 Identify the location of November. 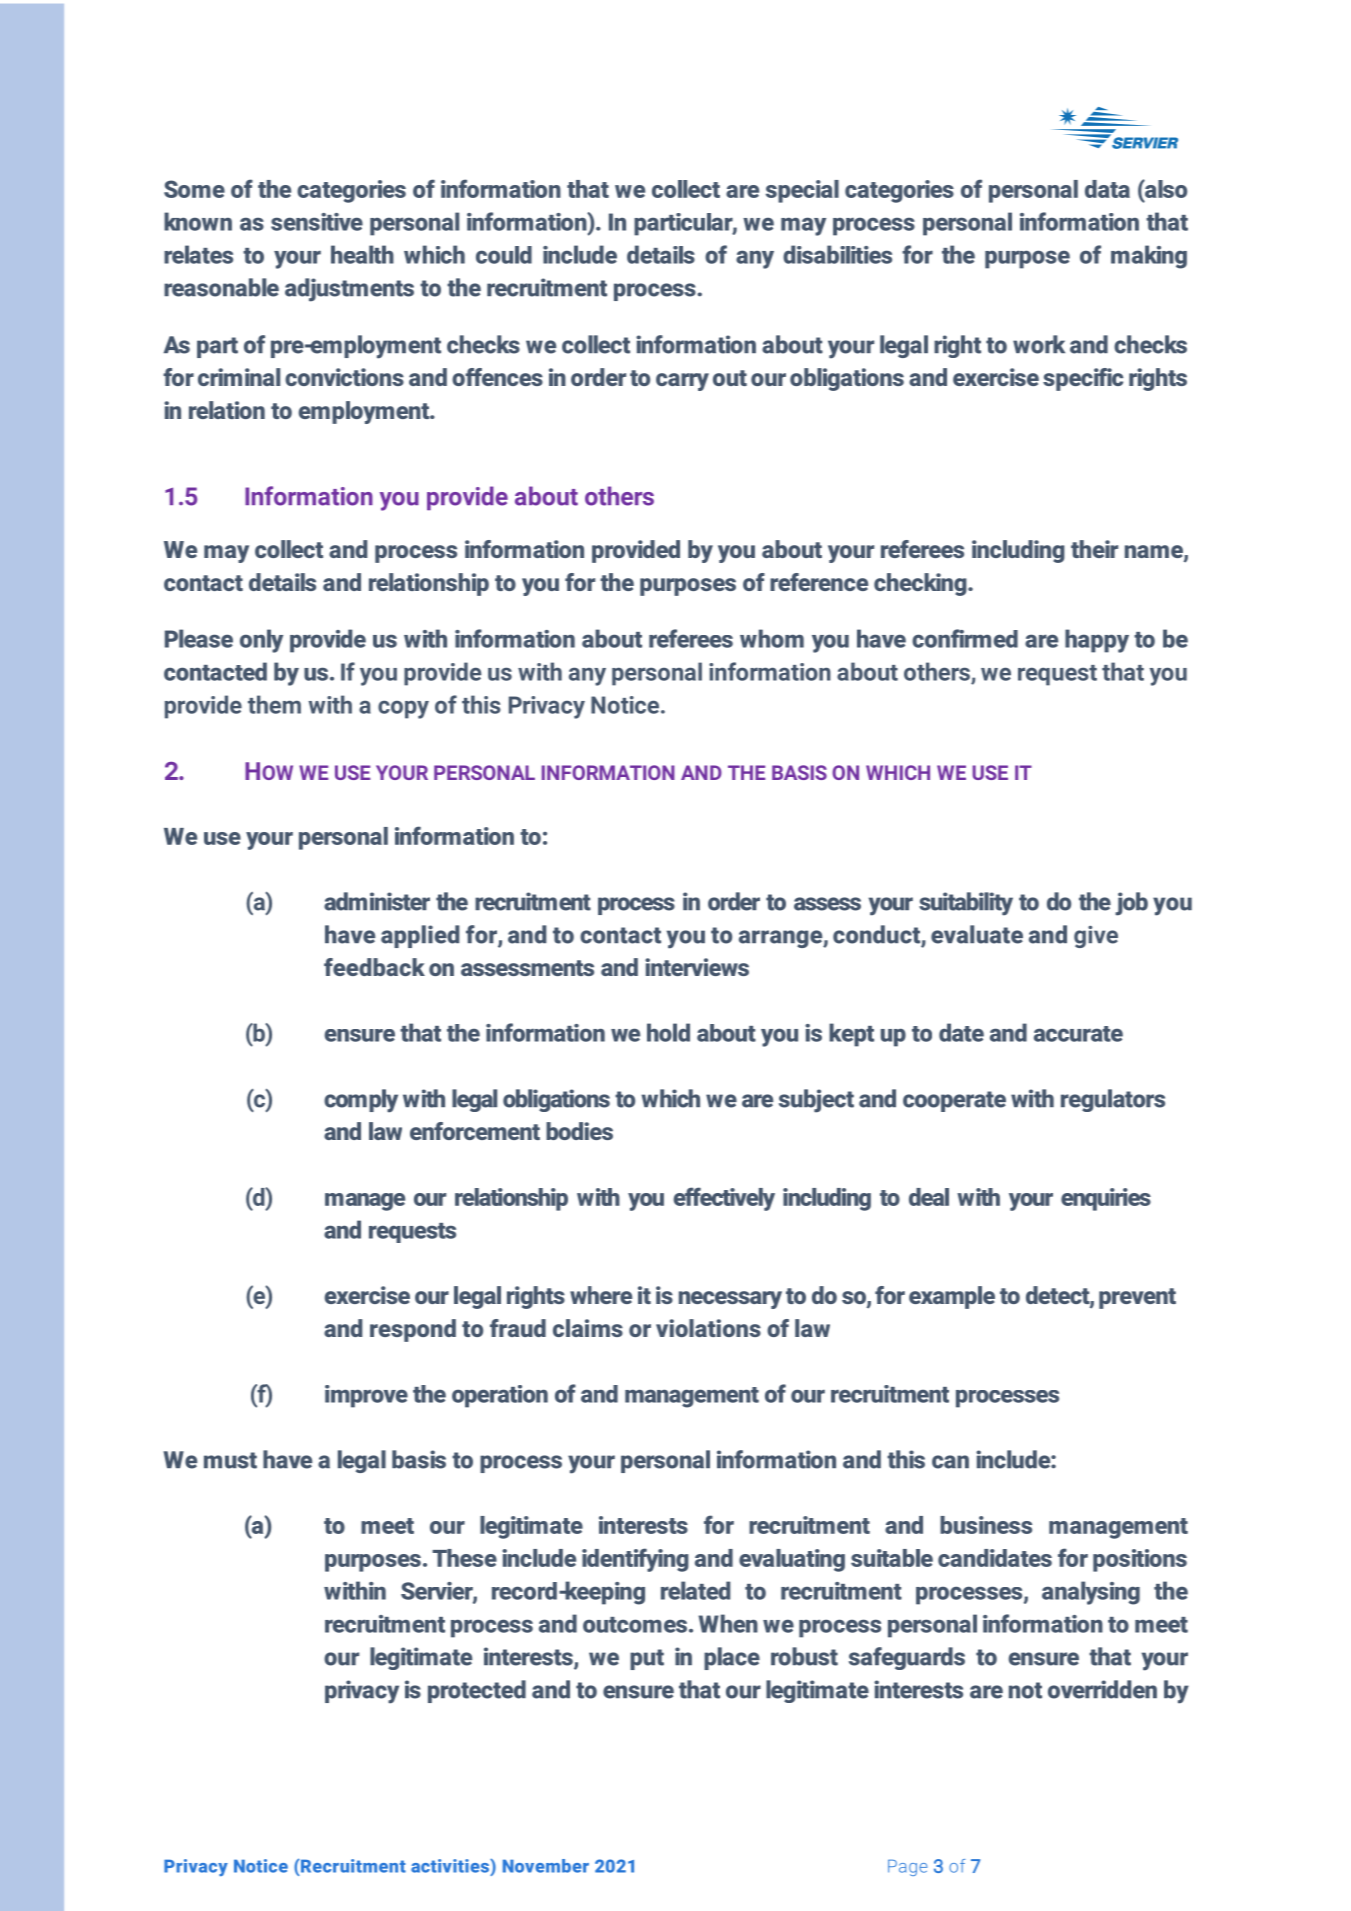
(546, 1866).
